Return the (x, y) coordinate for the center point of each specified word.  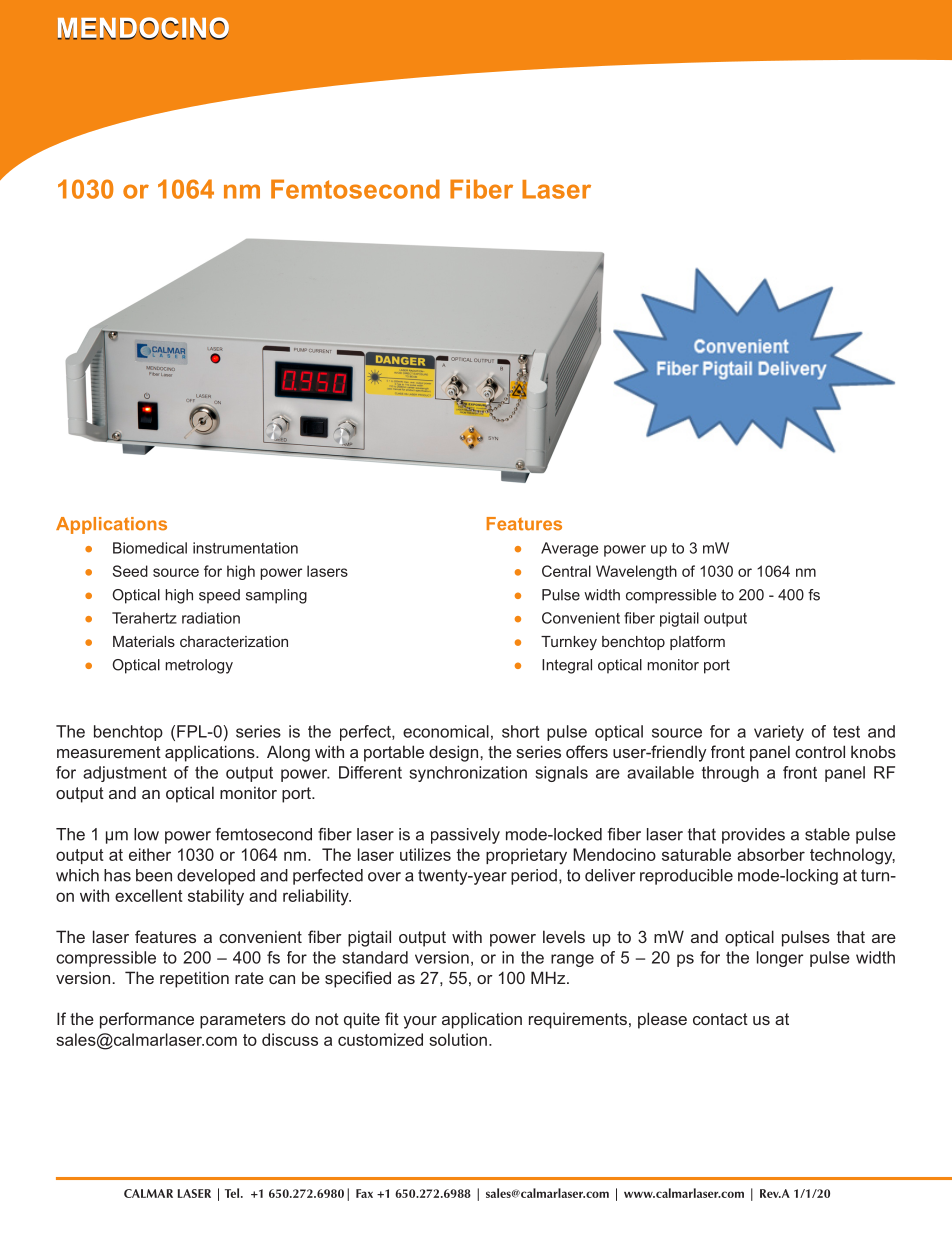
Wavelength (636, 572)
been (154, 875)
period (534, 877)
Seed (130, 571)
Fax (364, 1193)
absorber (771, 854)
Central (566, 571)
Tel (233, 1193)
